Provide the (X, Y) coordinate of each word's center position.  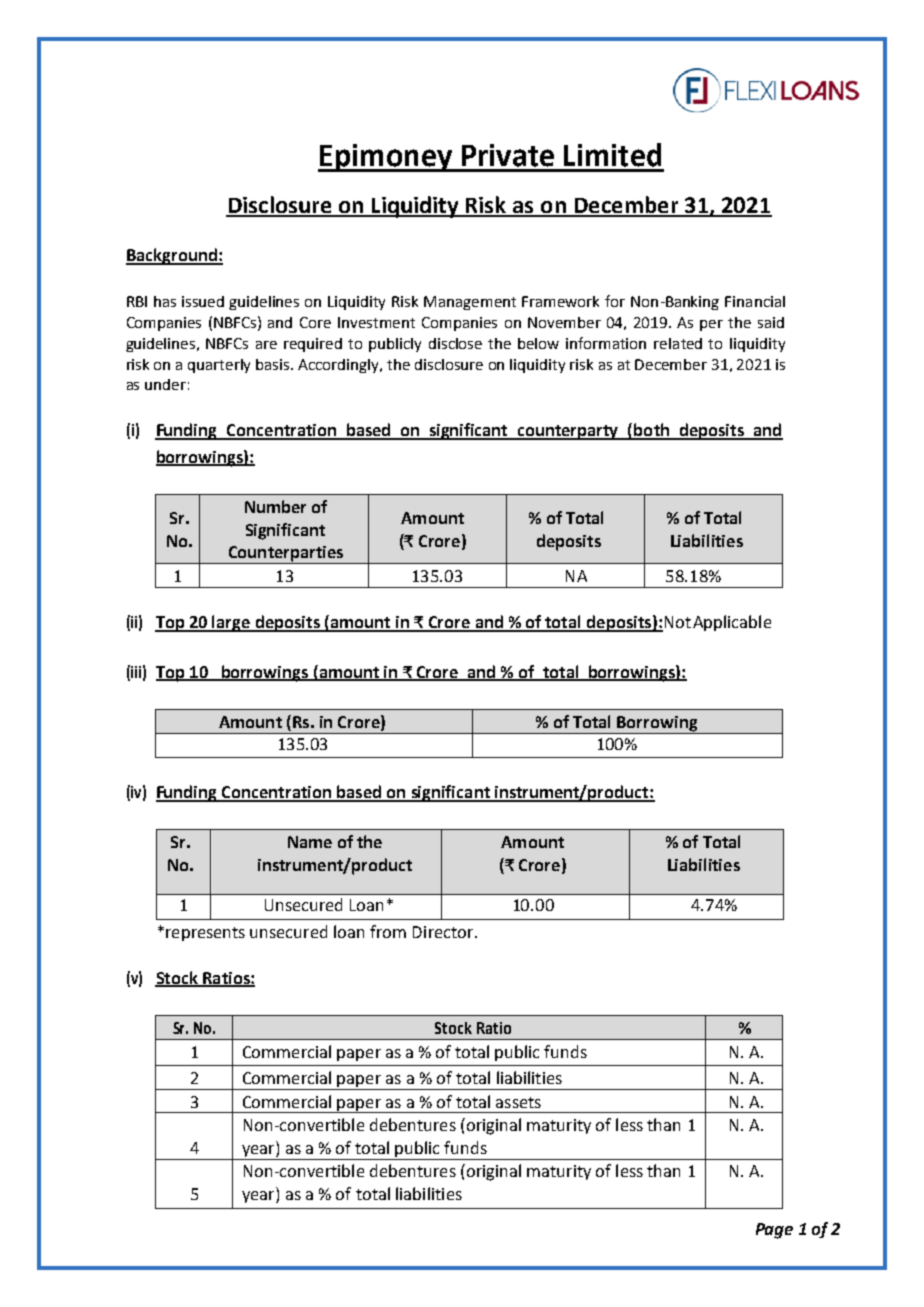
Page (774, 1231)
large (232, 623)
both (651, 431)
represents (205, 934)
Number (275, 506)
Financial (755, 301)
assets (518, 1102)
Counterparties (285, 555)
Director (444, 932)
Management (470, 303)
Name (310, 842)
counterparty (568, 432)
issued (203, 301)
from (388, 931)
